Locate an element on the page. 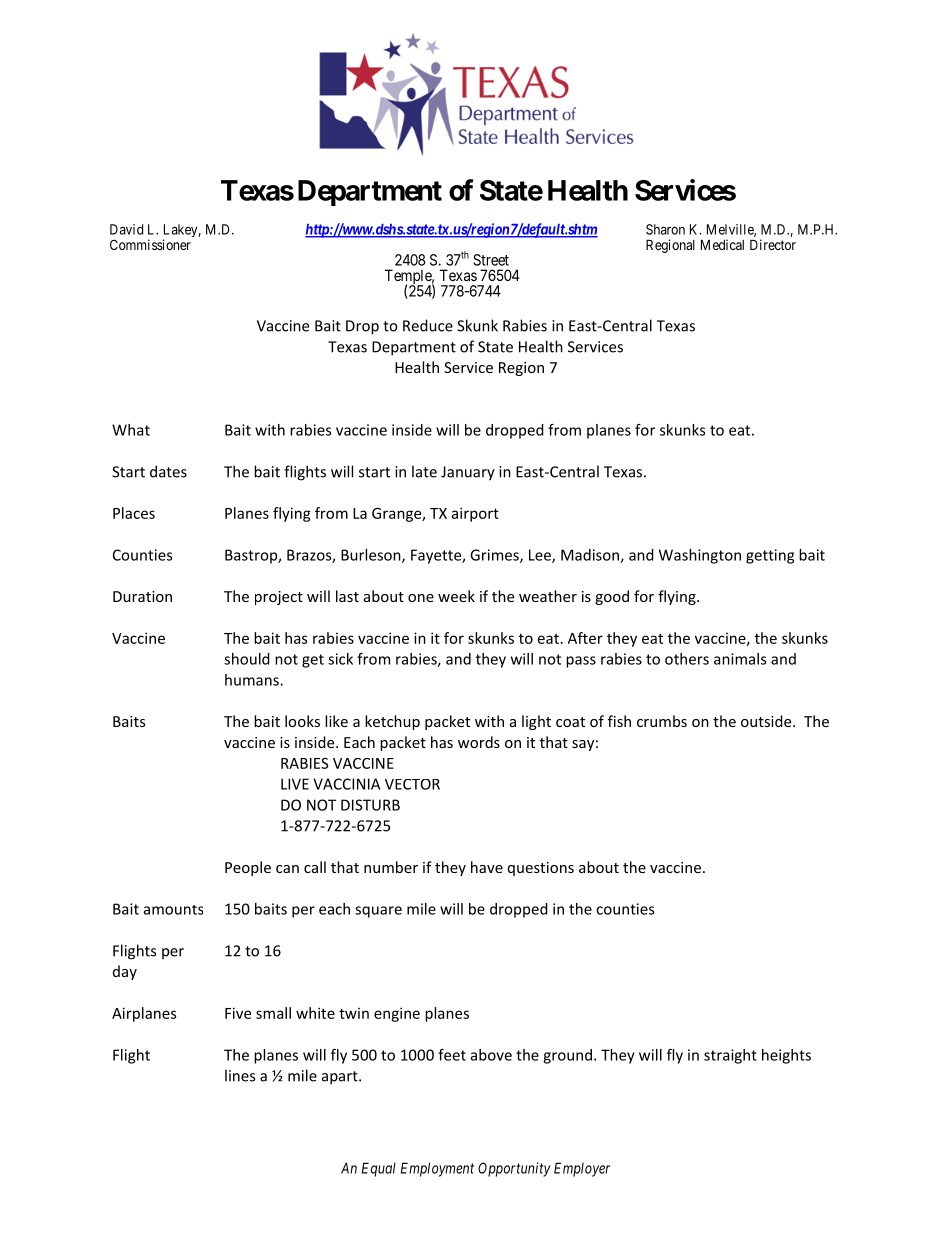 The image size is (952, 1233). lines is located at coordinates (240, 1075).
